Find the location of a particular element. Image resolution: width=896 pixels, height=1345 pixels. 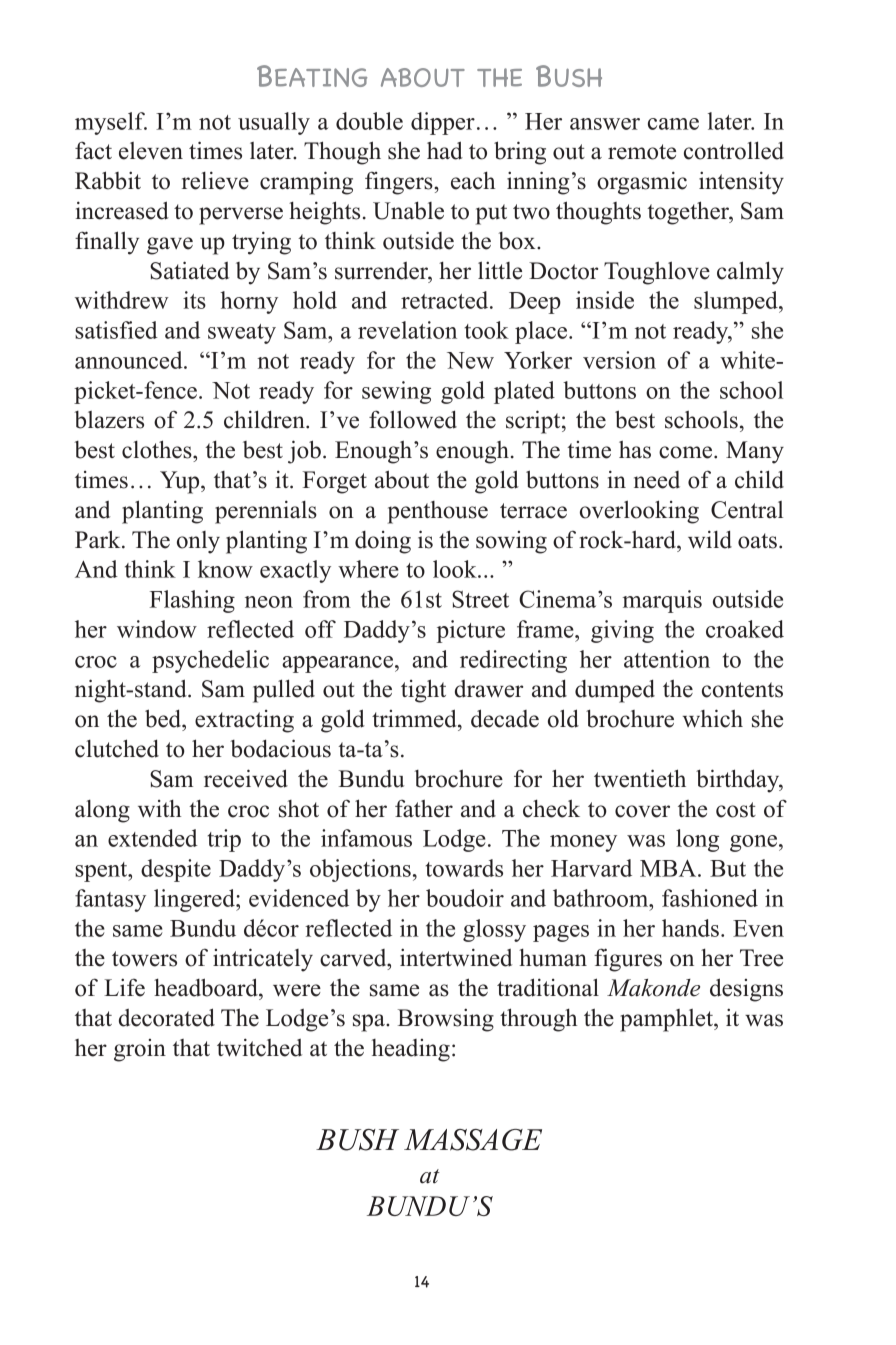

attention is located at coordinates (667, 659).
